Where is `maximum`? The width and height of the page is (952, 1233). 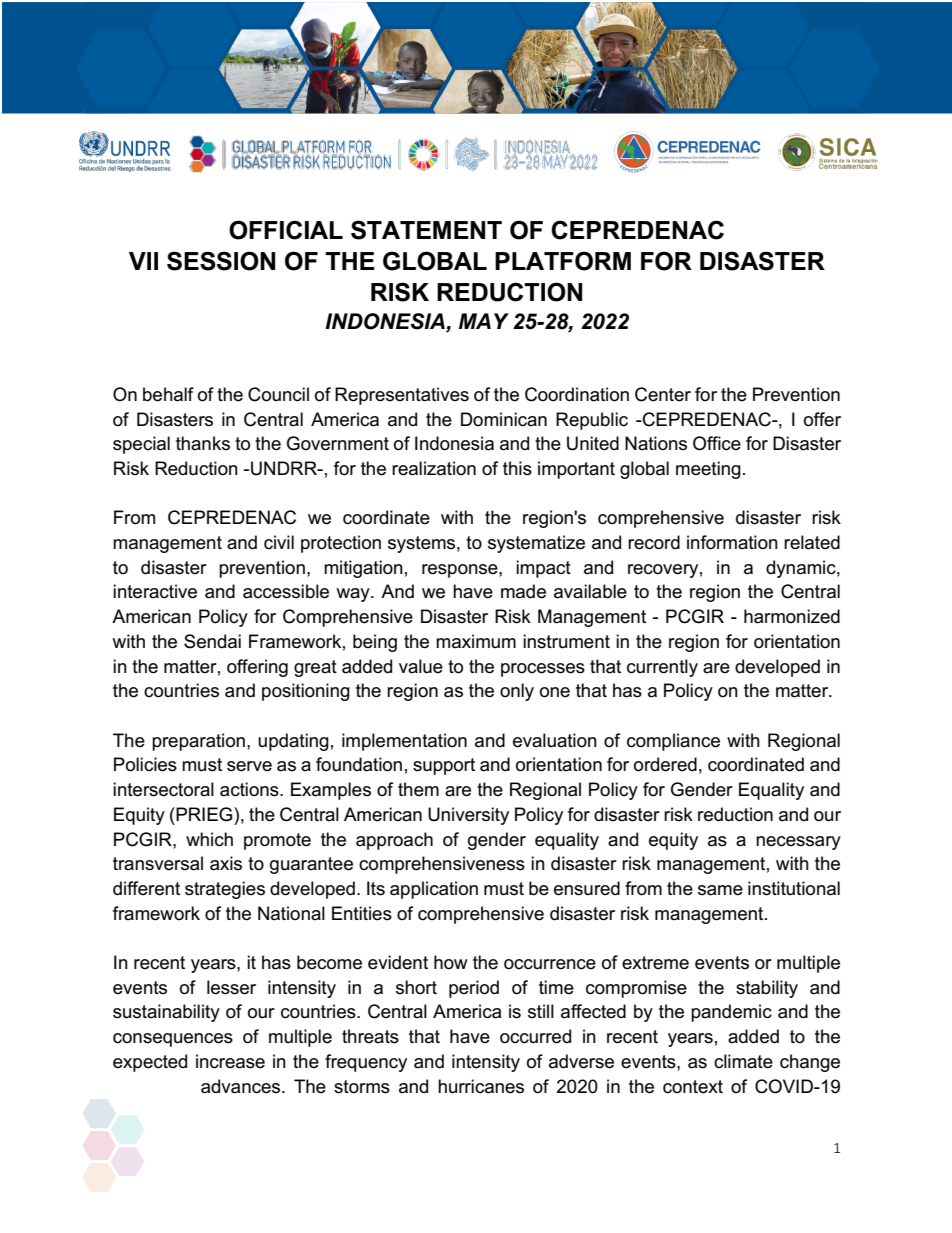 maximum is located at coordinates (476, 641).
